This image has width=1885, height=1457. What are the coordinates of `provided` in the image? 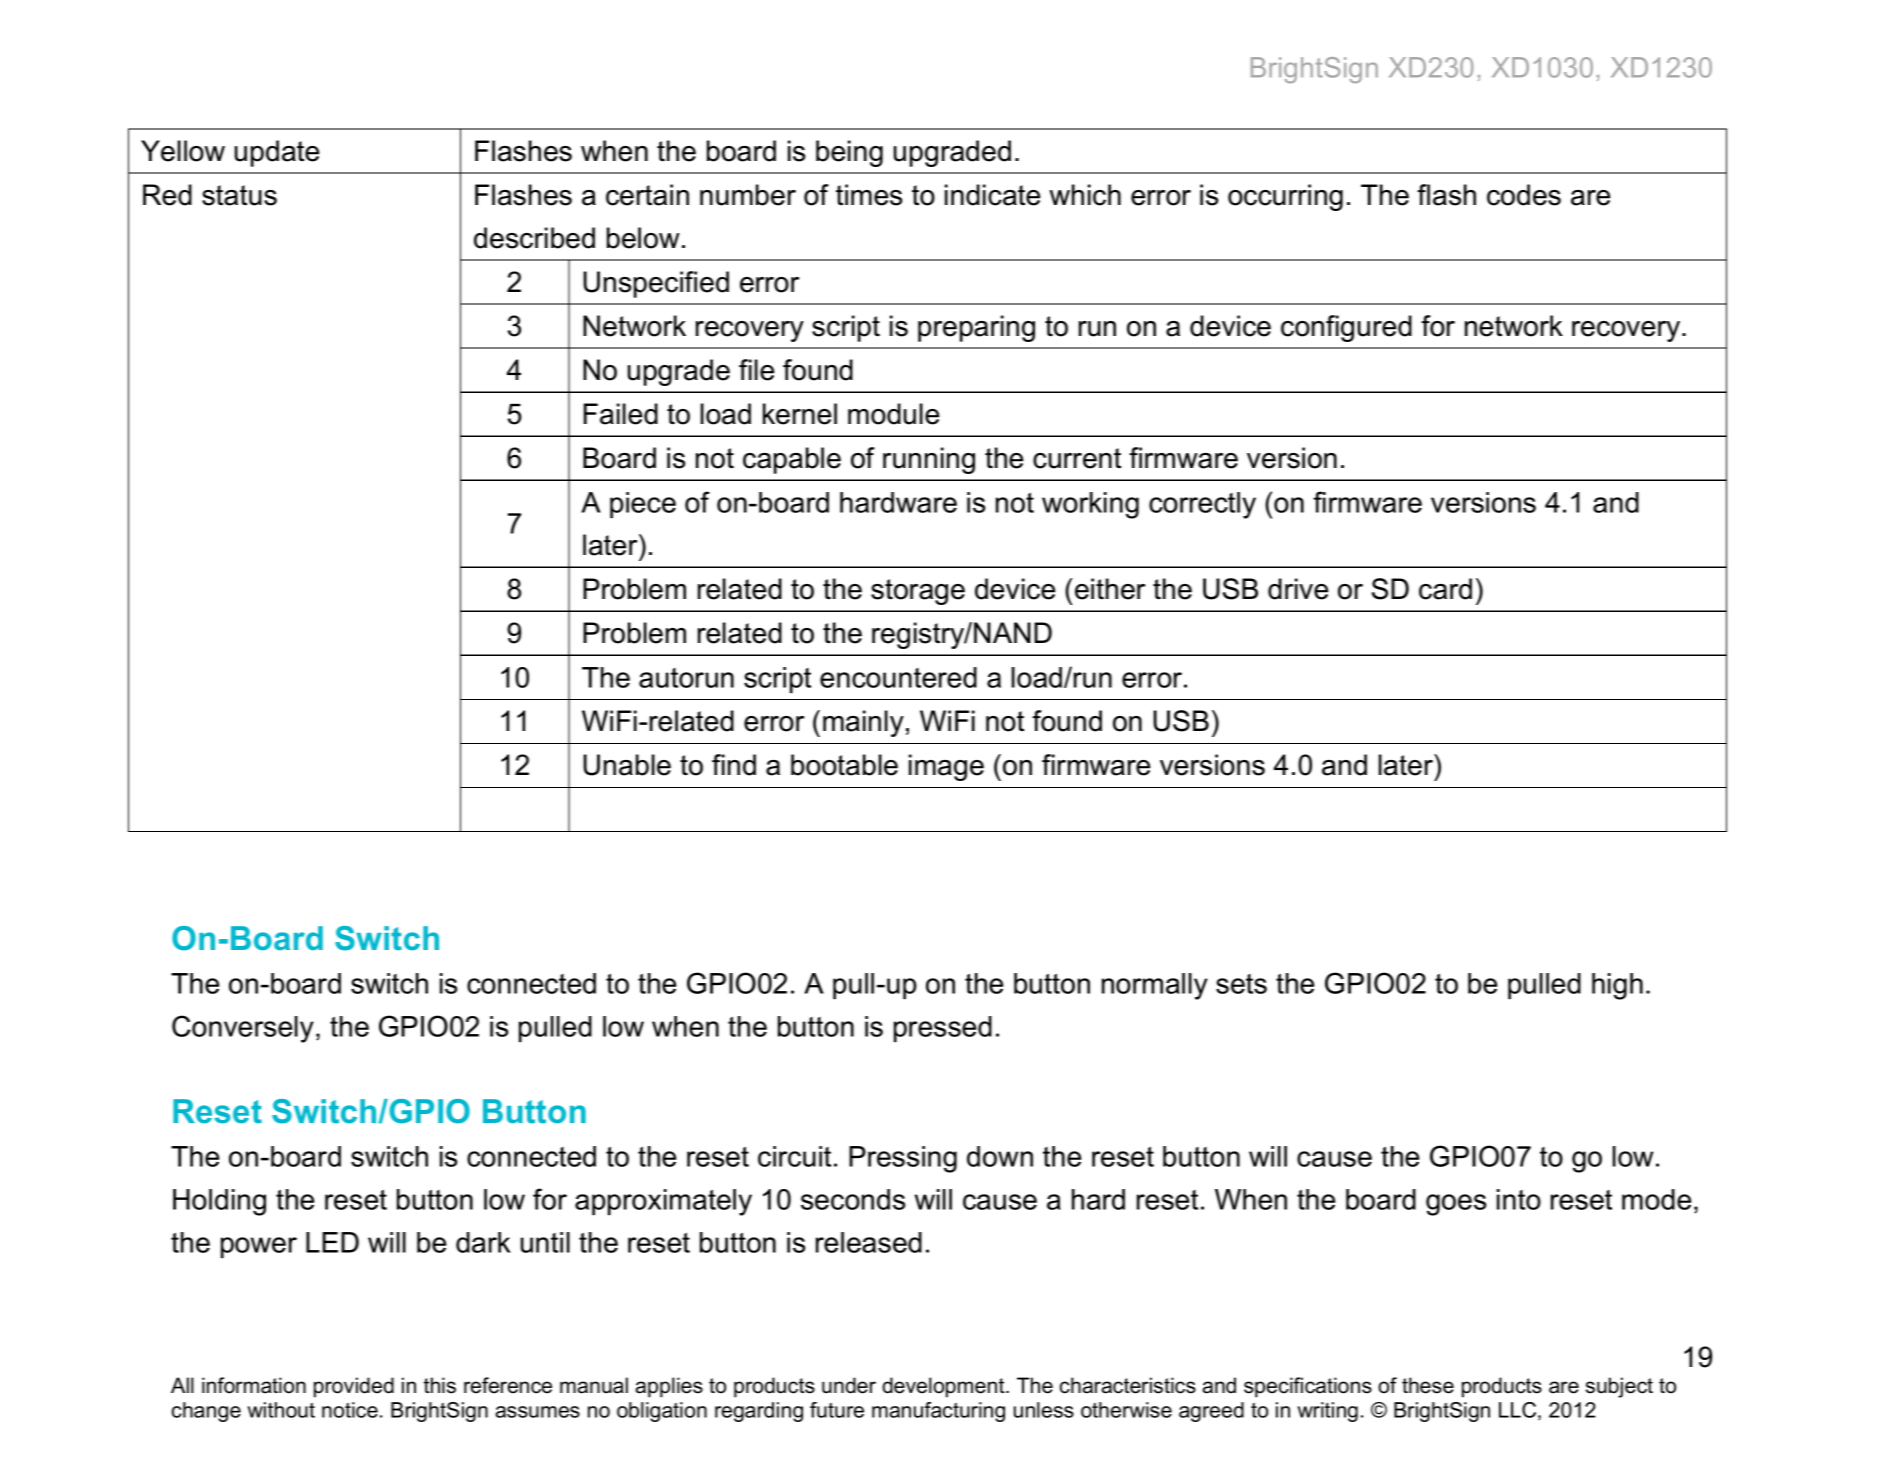 It's located at (354, 1387).
